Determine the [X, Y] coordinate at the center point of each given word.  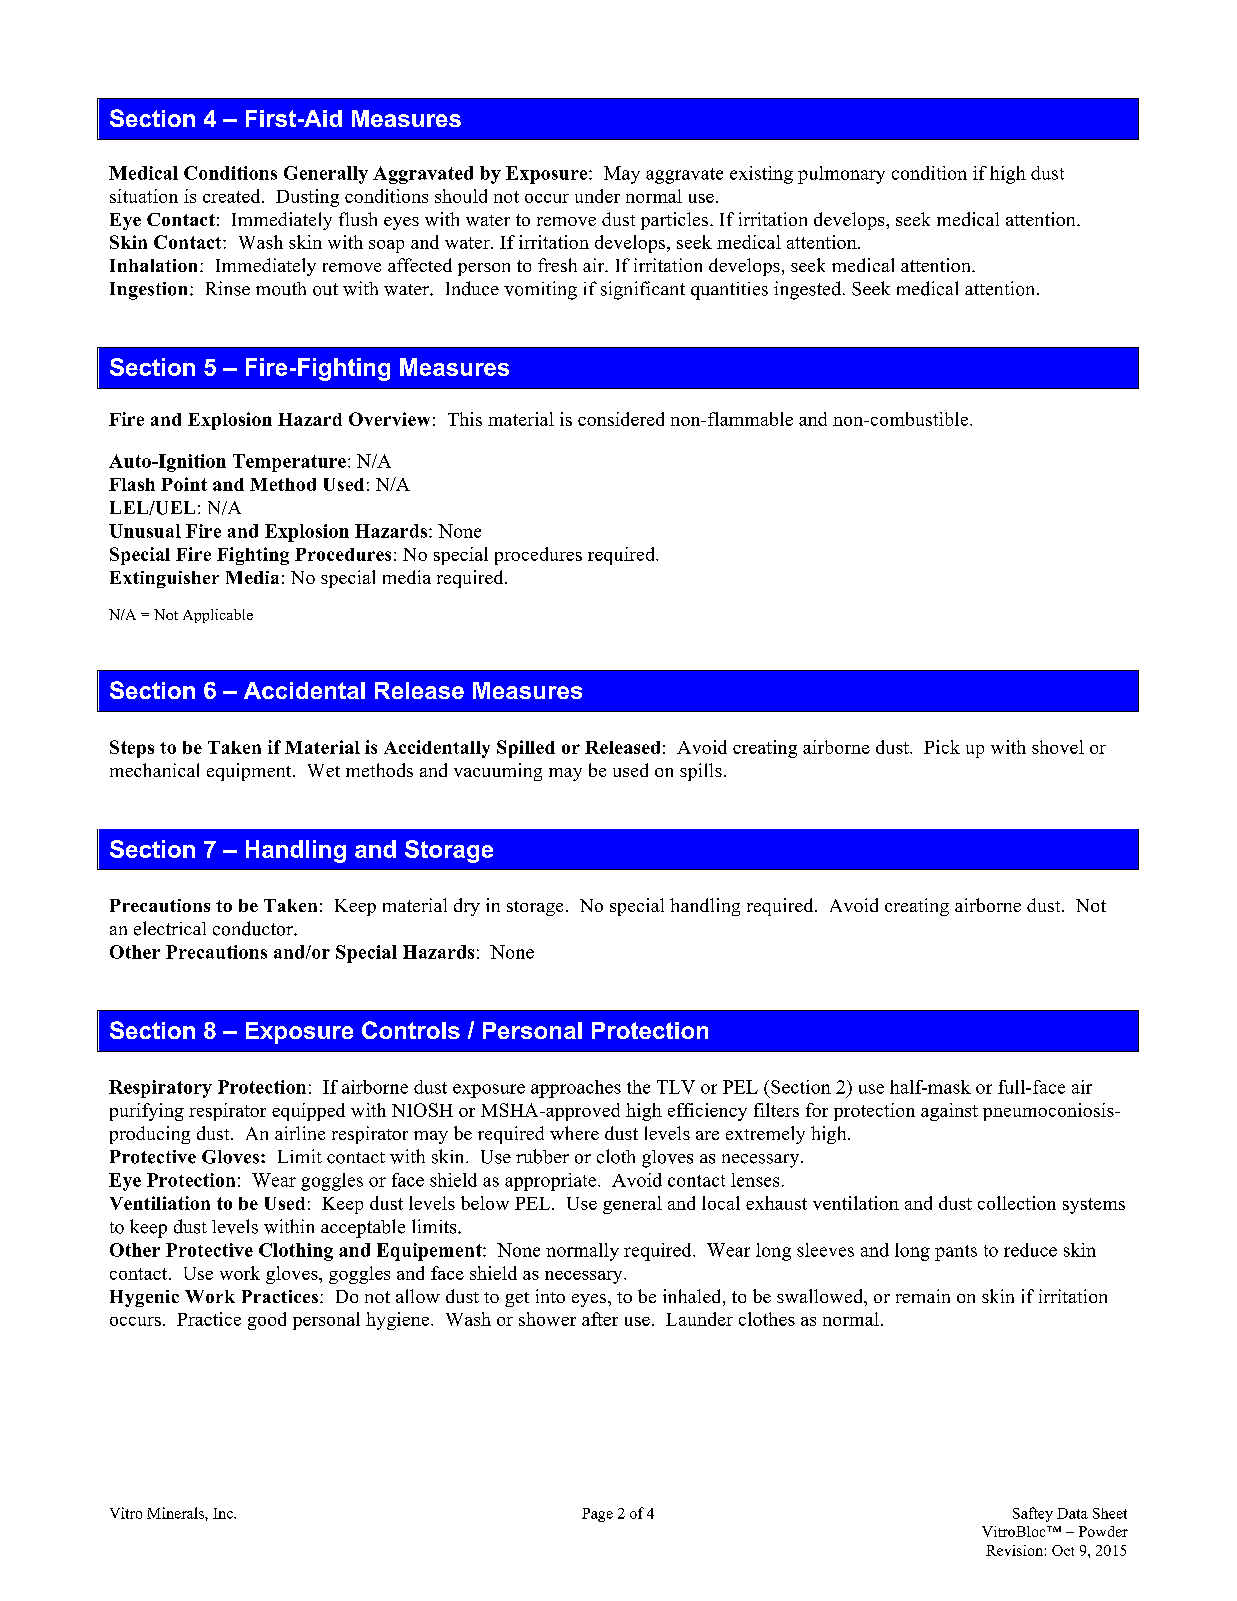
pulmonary [841, 175]
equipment [250, 772]
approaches [576, 1089]
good [267, 1321]
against [949, 1112]
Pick [942, 747]
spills [701, 772]
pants [956, 1253]
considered [621, 419]
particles [676, 221]
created [233, 196]
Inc [224, 1513]
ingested [809, 290]
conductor [254, 928]
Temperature [289, 463]
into [550, 1296]
